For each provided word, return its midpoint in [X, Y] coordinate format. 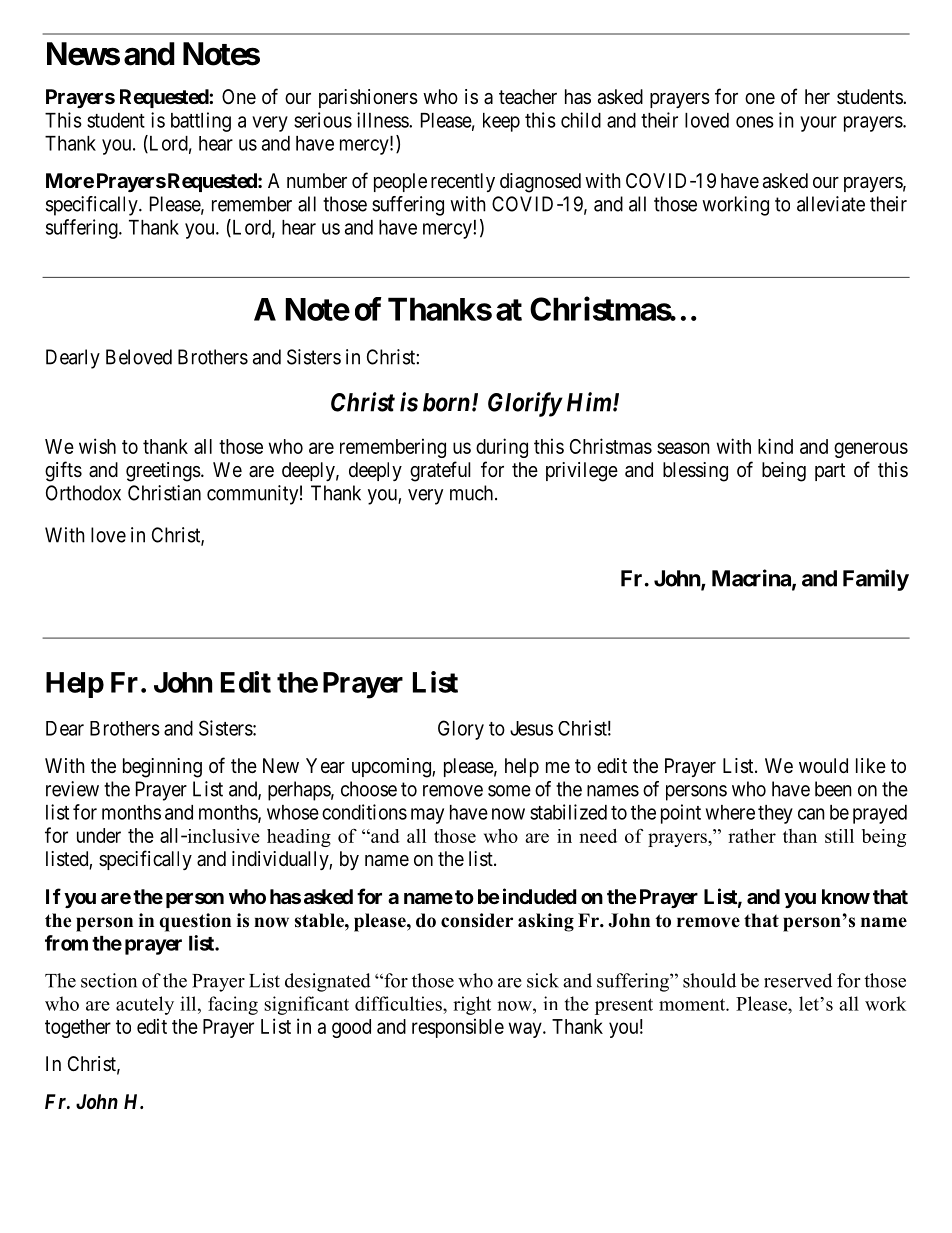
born [446, 402]
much [473, 493]
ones [755, 122]
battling [201, 122]
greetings [163, 472]
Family [876, 580]
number [317, 181]
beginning [162, 768]
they [775, 814]
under [99, 835]
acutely [145, 1005]
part [830, 472]
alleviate [831, 204]
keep [501, 122]
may [427, 816]
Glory [461, 730]
